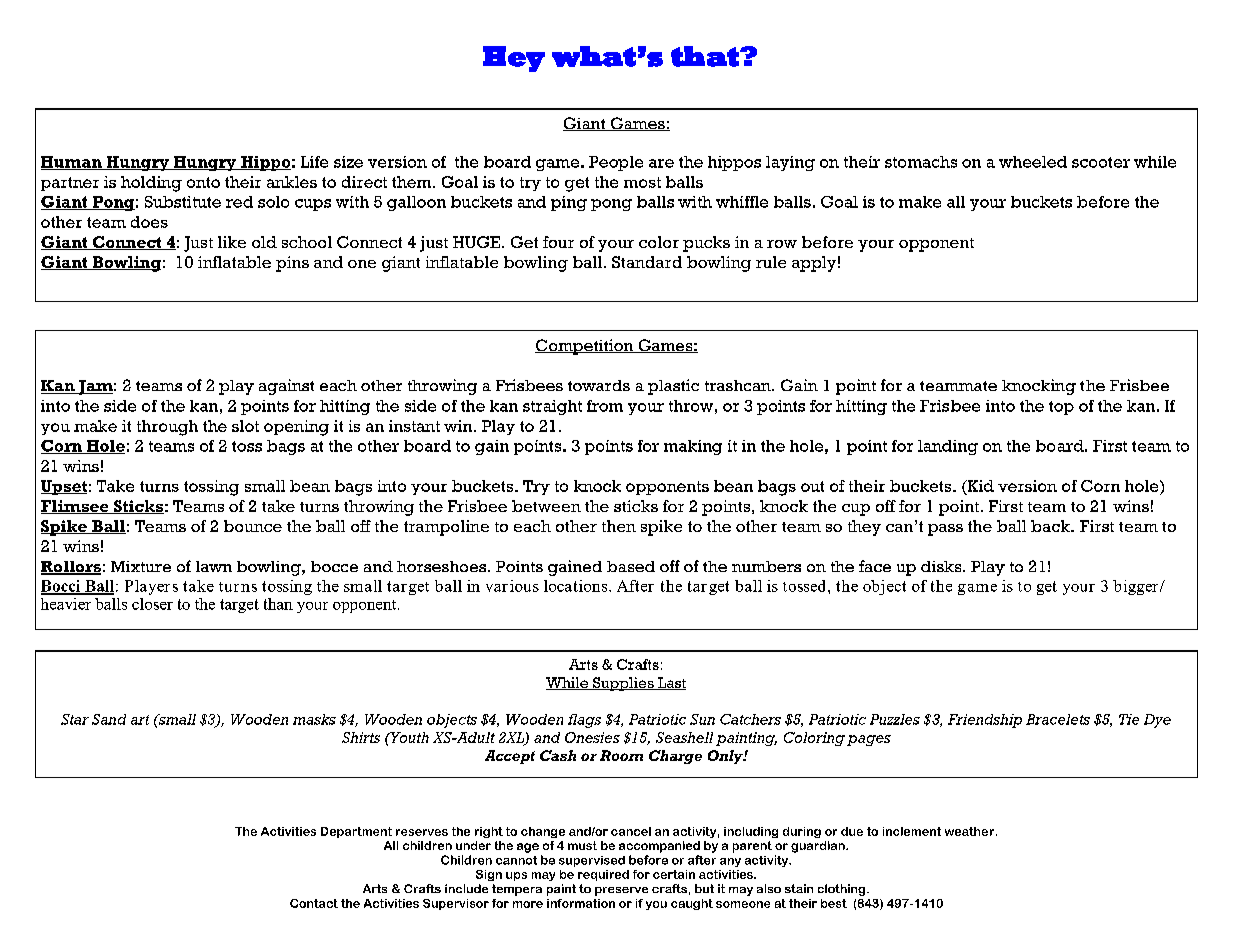 This screenshot has height=952, width=1233. Describe the element at coordinates (253, 526) in the screenshot. I see `bounce` at that location.
